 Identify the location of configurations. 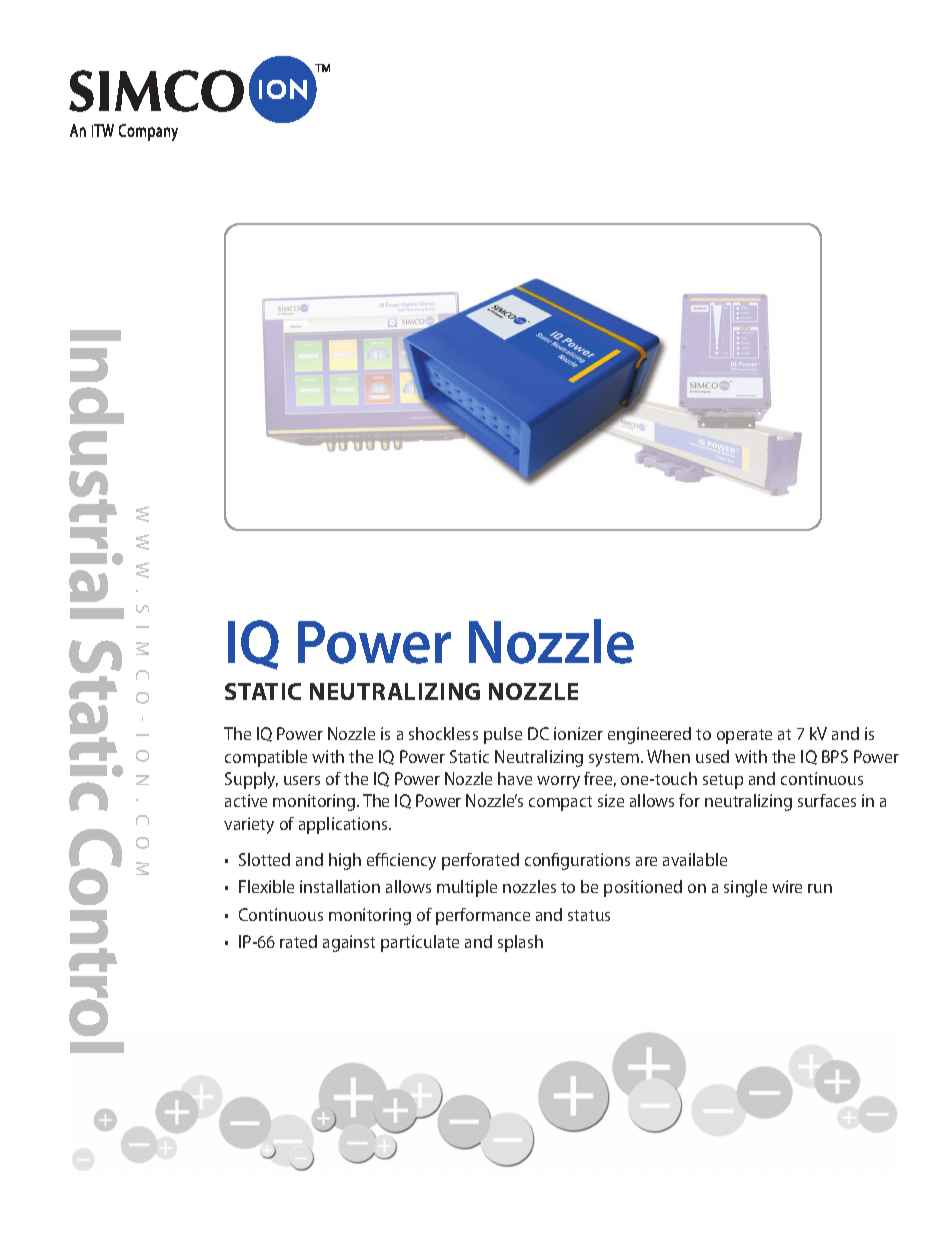
(577, 861).
